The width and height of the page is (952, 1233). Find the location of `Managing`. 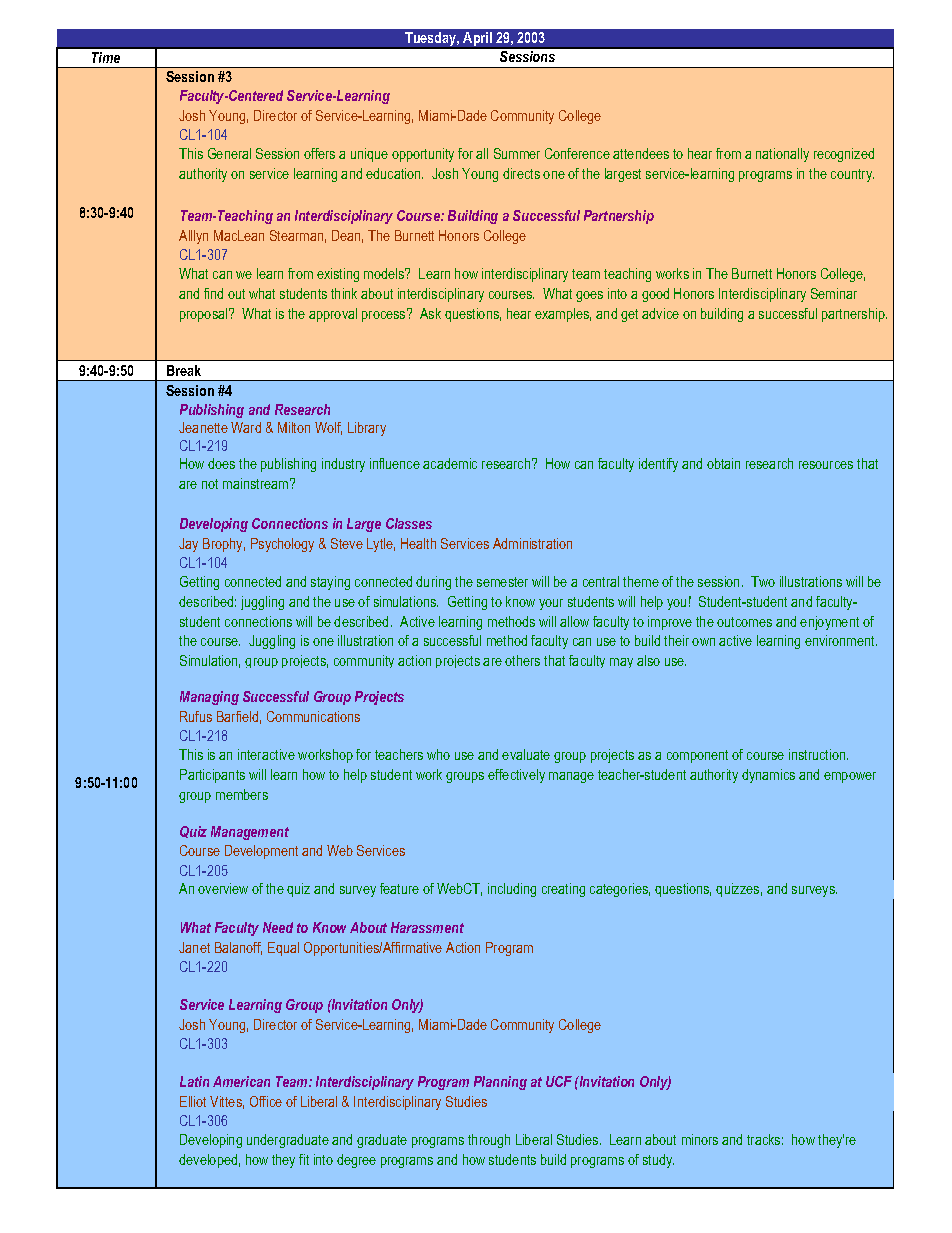

Managing is located at coordinates (209, 698).
